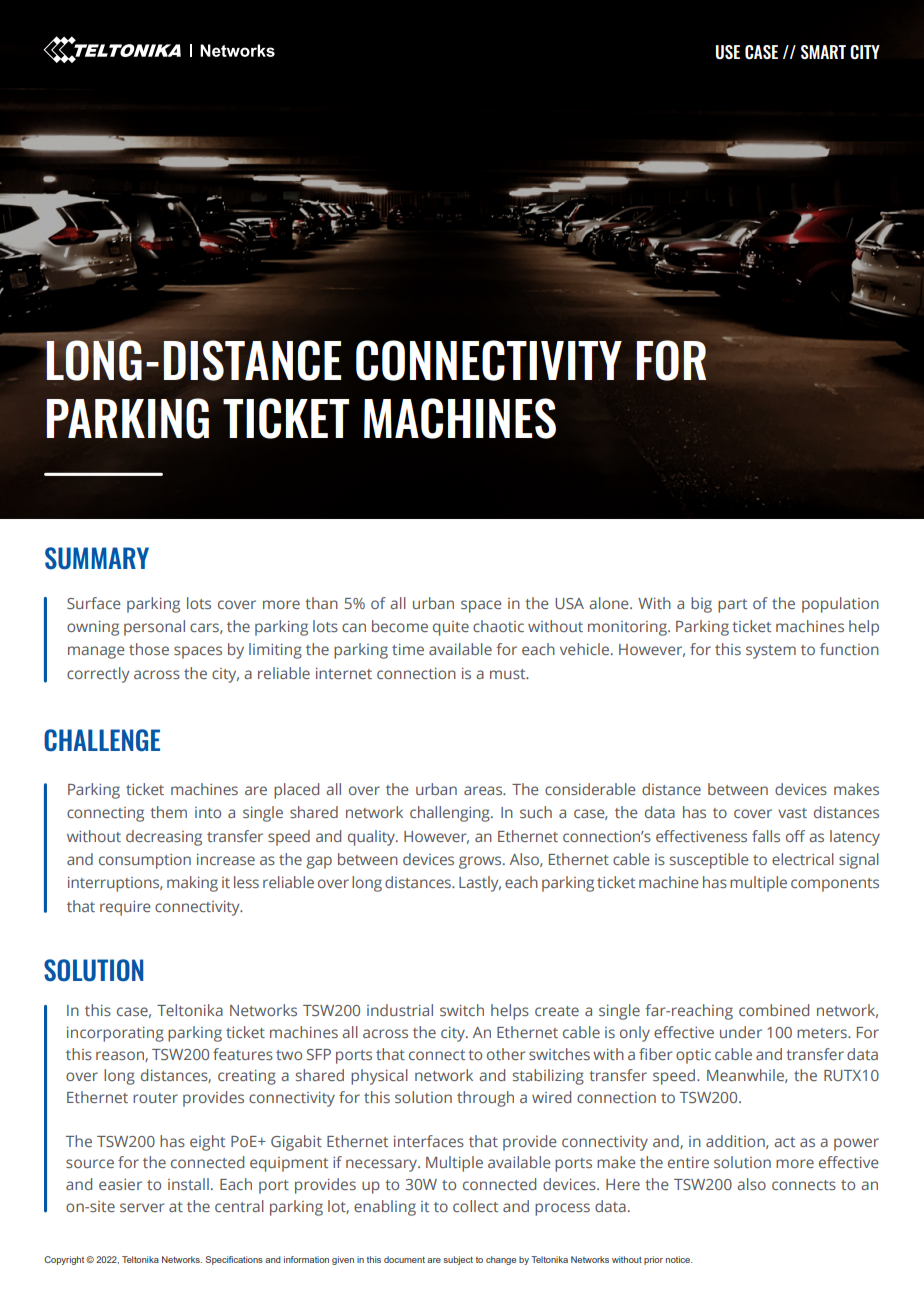  I want to click on USA, so click(569, 603).
